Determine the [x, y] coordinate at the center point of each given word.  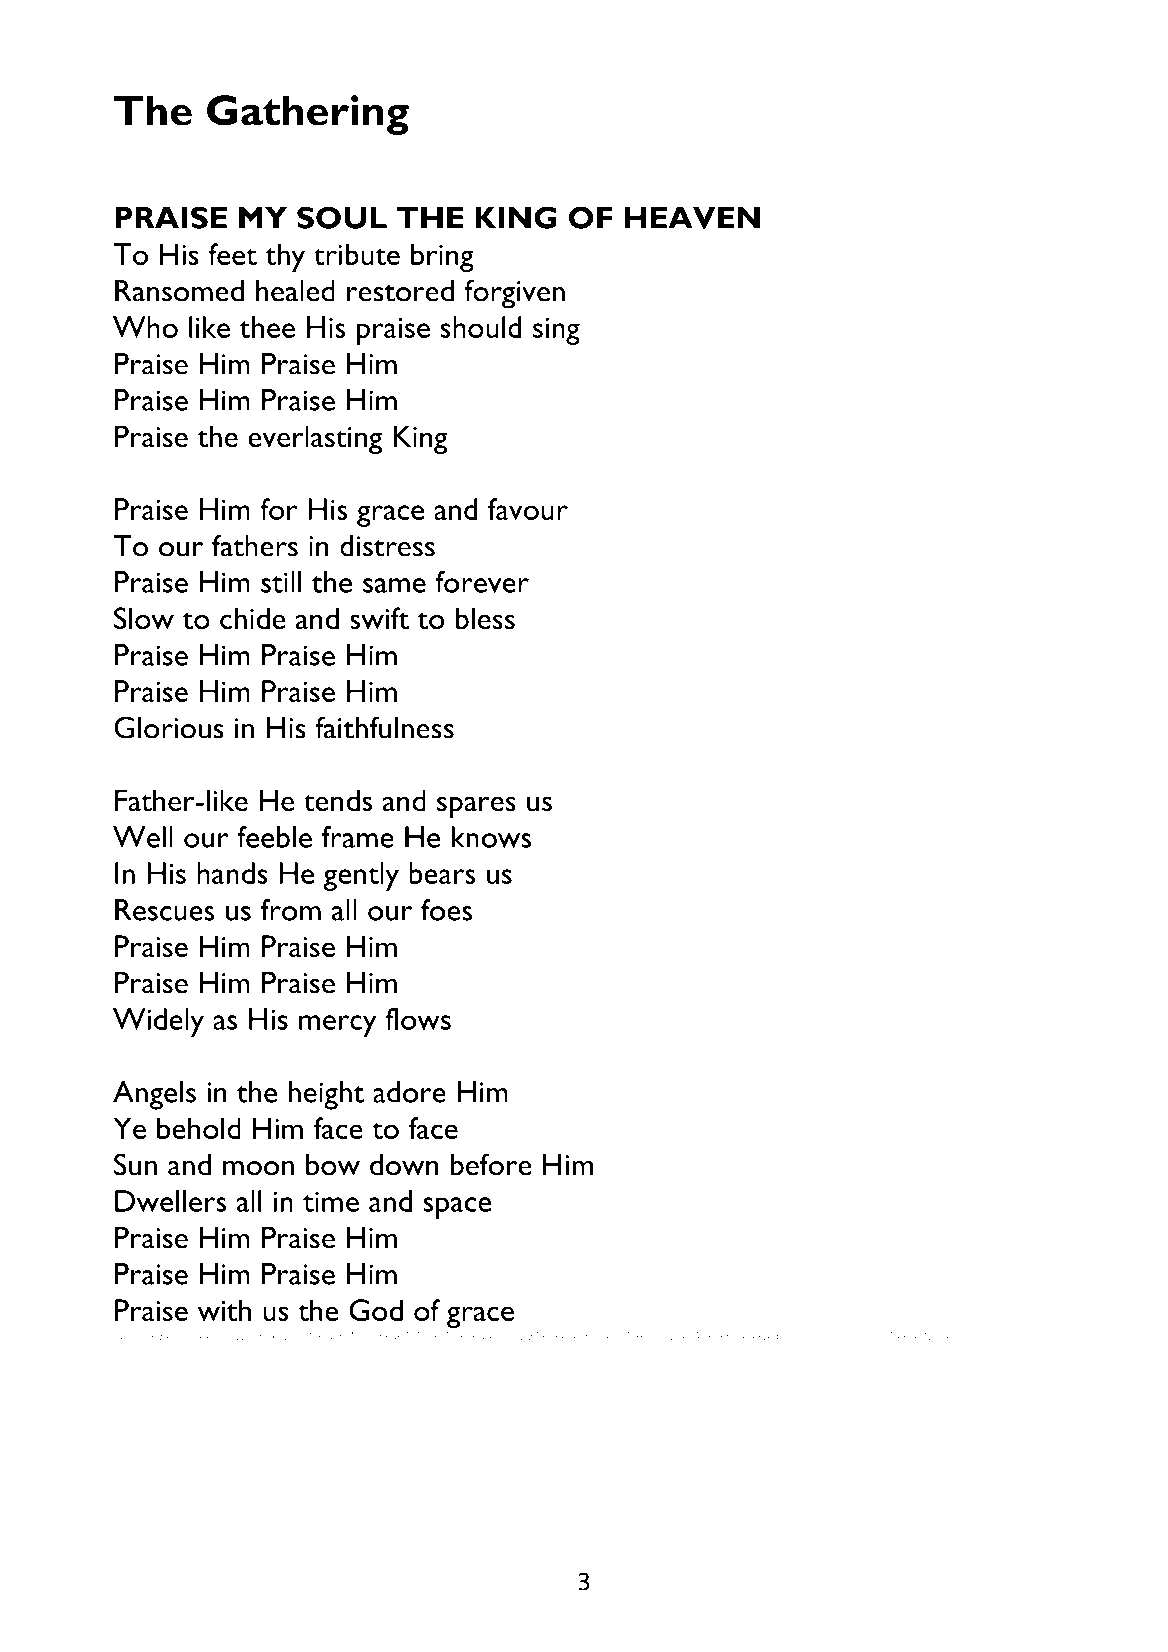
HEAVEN [692, 218]
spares [476, 807]
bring [442, 257]
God [376, 1310]
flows [418, 1019]
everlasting [315, 439]
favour [528, 509]
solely [511, 1337]
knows [491, 837]
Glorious [169, 727]
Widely [158, 1022]
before [491, 1164]
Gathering [308, 115]
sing [556, 331]
